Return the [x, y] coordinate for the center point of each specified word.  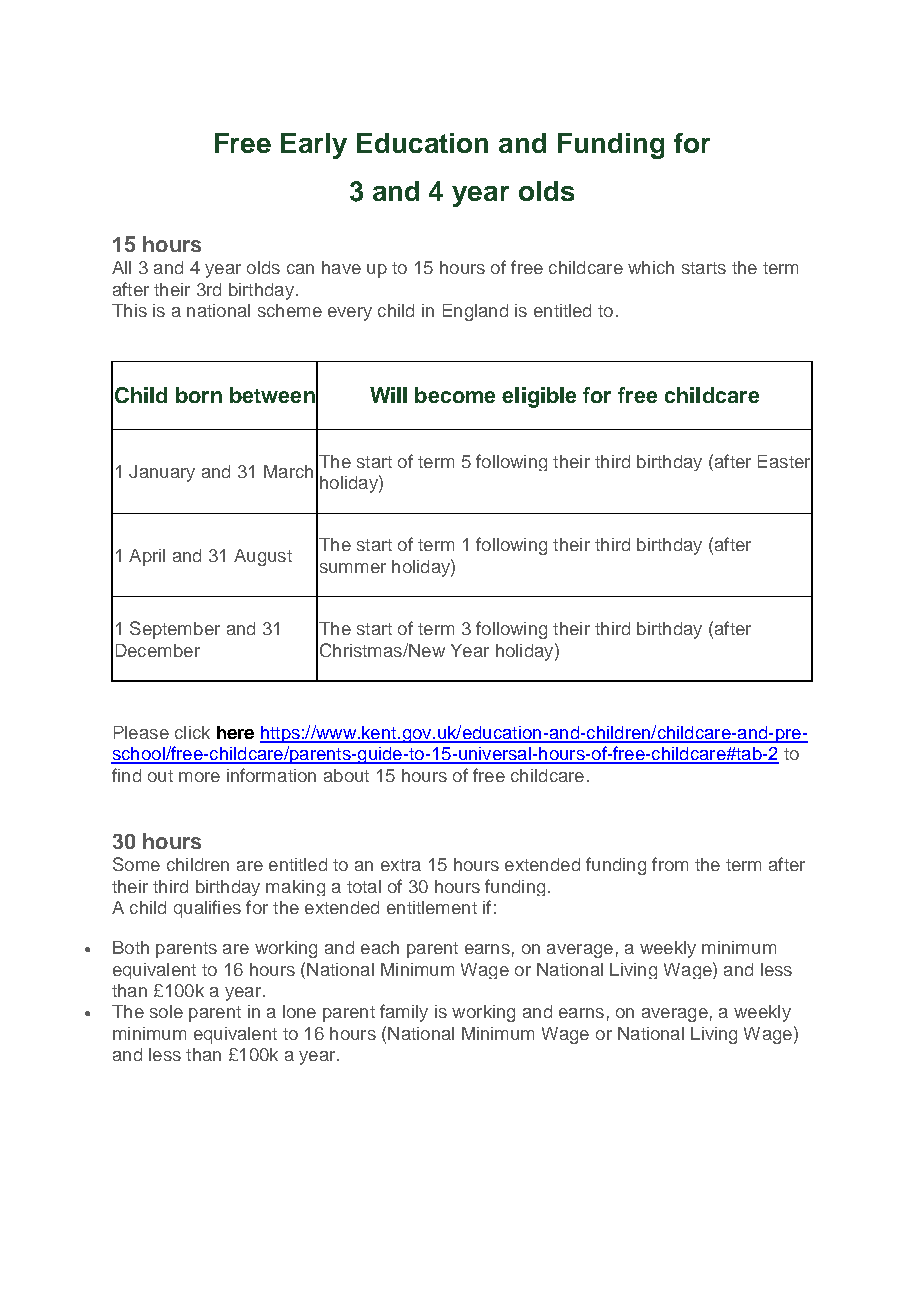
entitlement [432, 907]
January [162, 473]
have [341, 267]
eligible [539, 397]
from [670, 864]
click [192, 732]
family [404, 1013]
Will [388, 395]
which [651, 267]
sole [166, 1011]
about [346, 775]
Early [314, 146]
